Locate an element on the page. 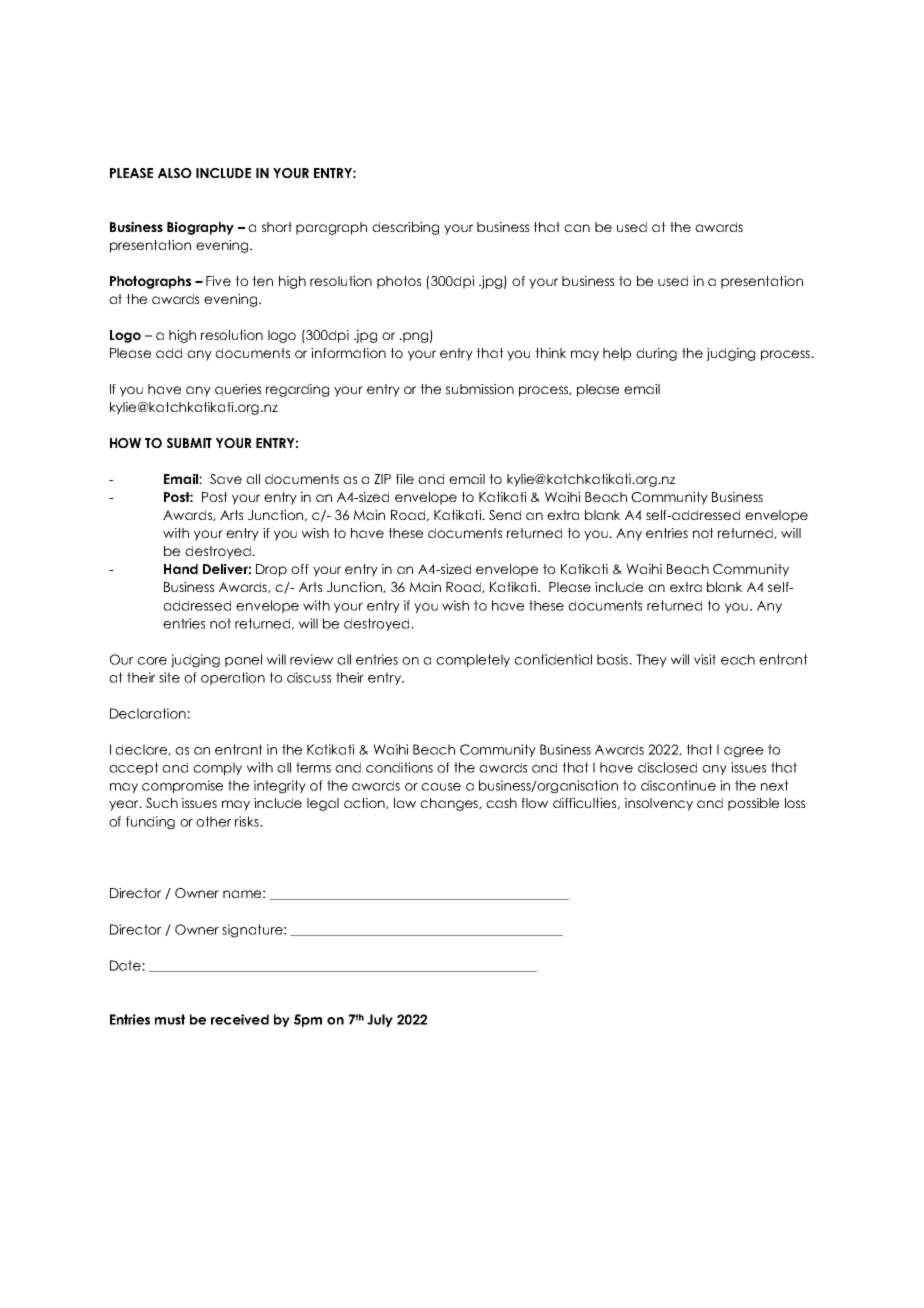 The image size is (924, 1308). July is located at coordinates (380, 1020).
